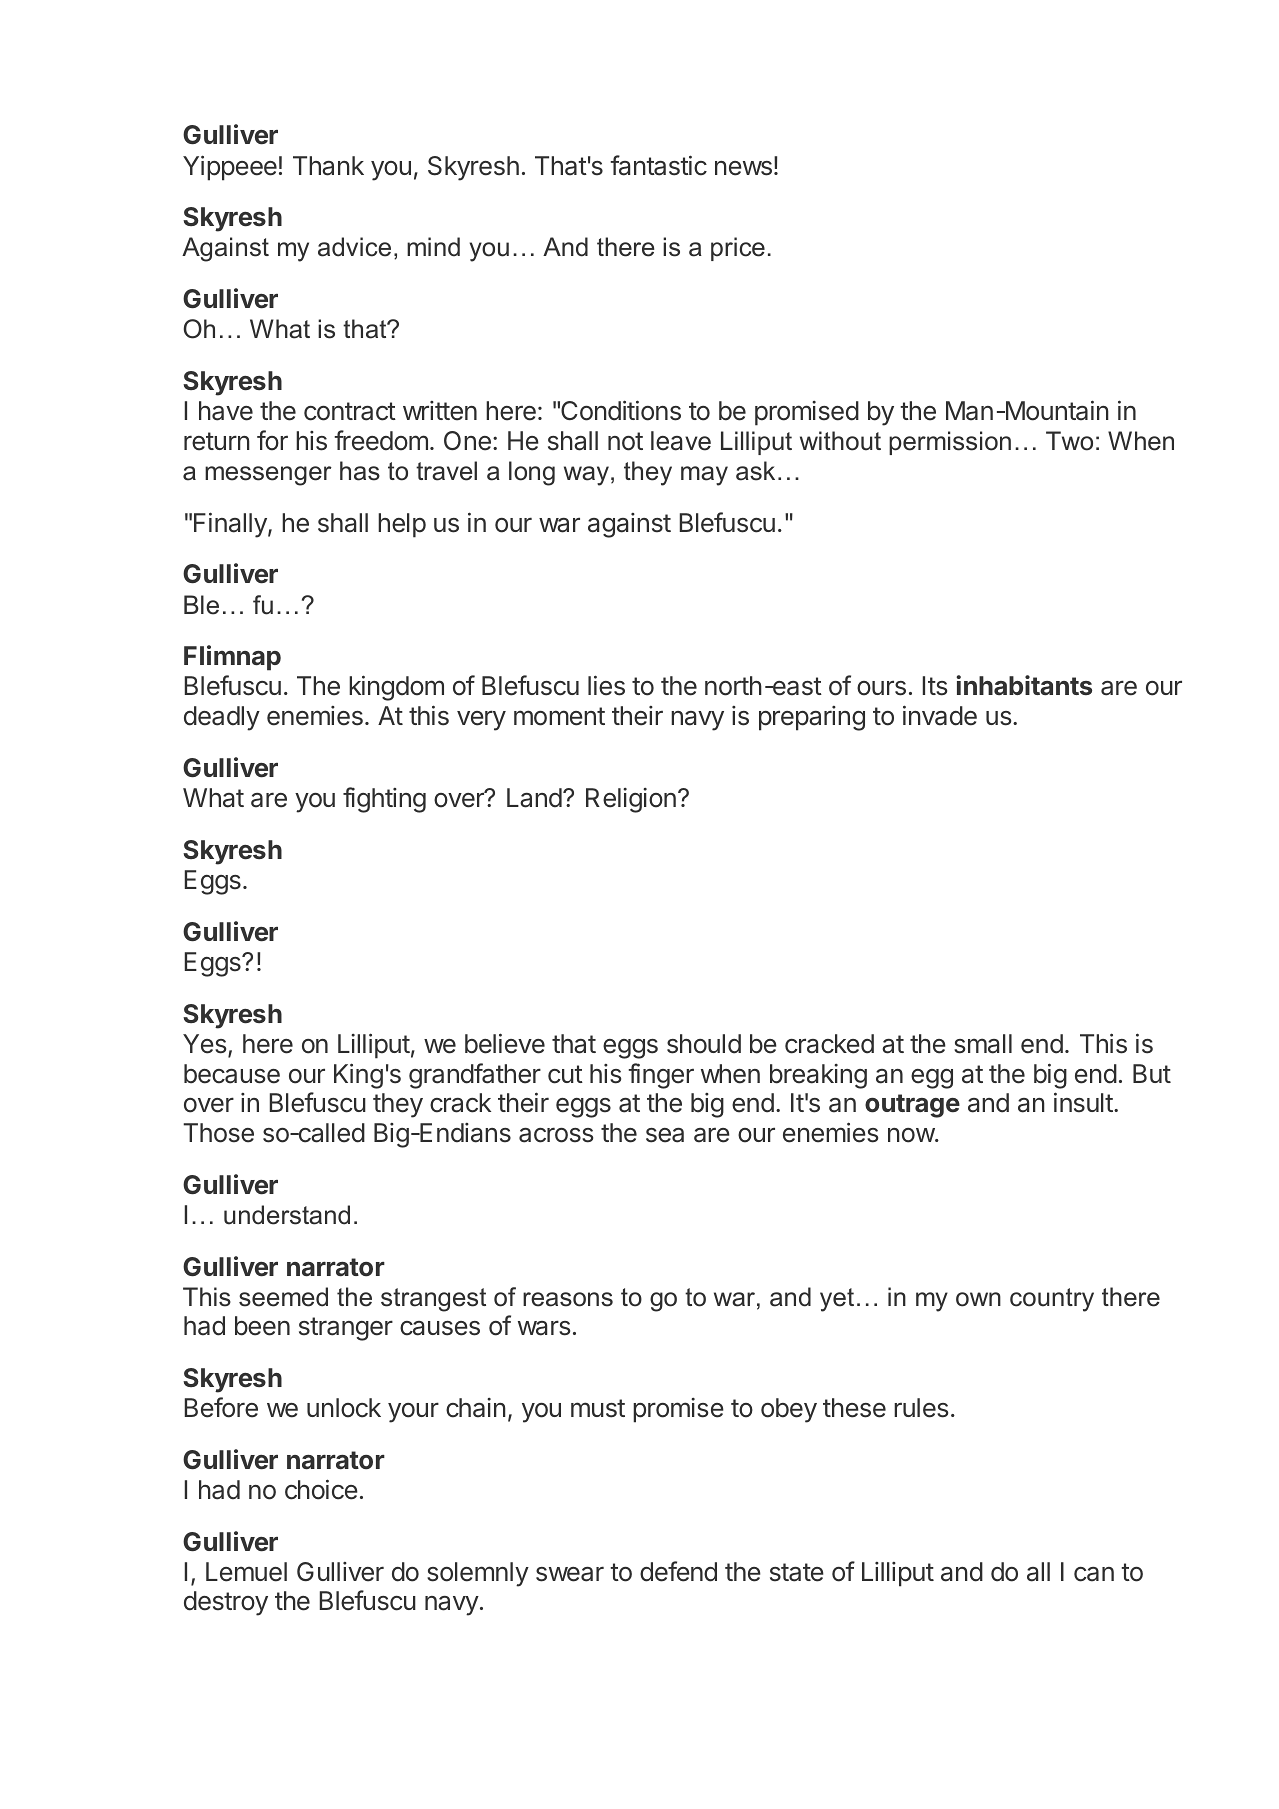 The width and height of the page is (1279, 1809). I want to click on fighting, so click(384, 800).
